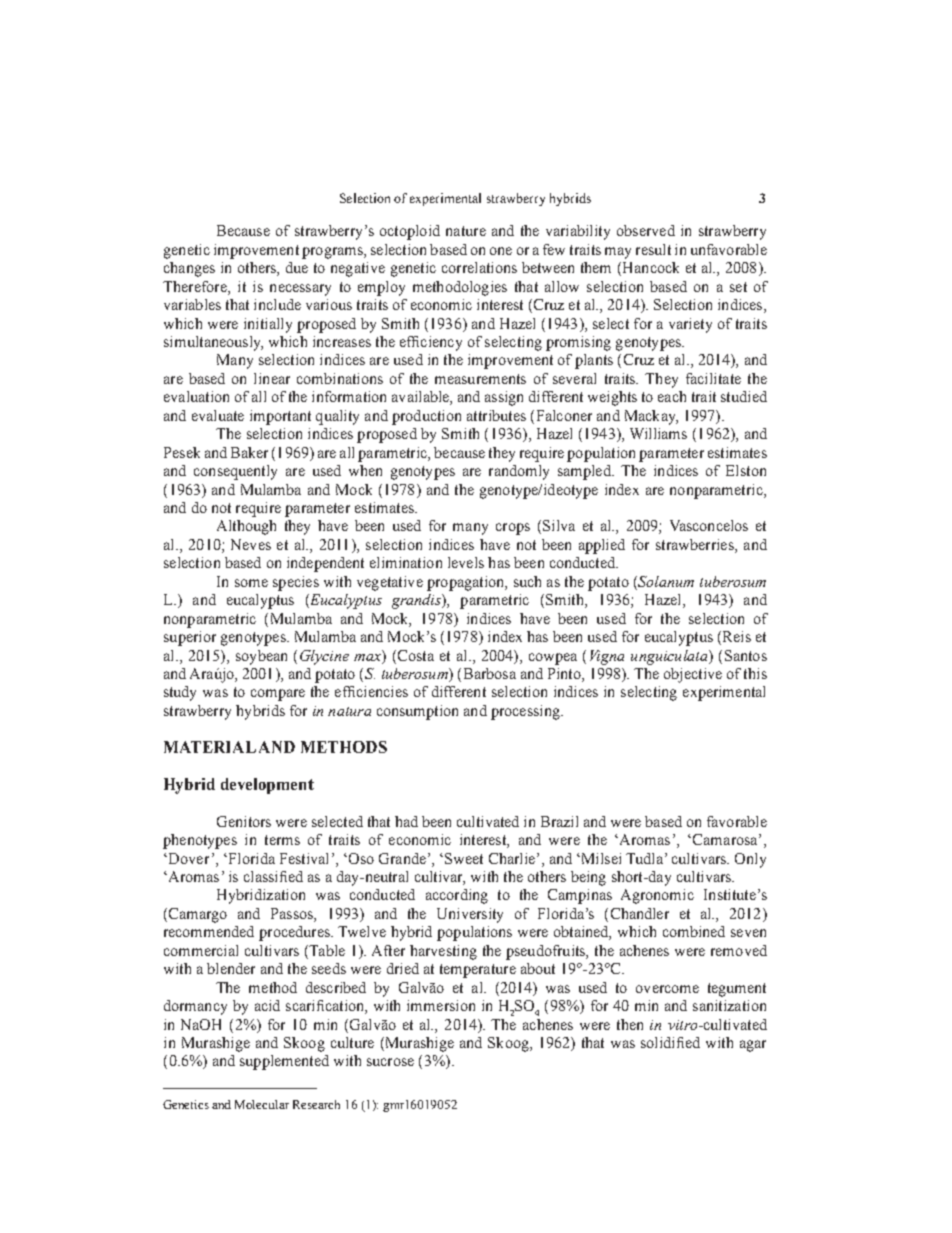 This image has width=952, height=1233. I want to click on sucrose, so click(390, 1062).
